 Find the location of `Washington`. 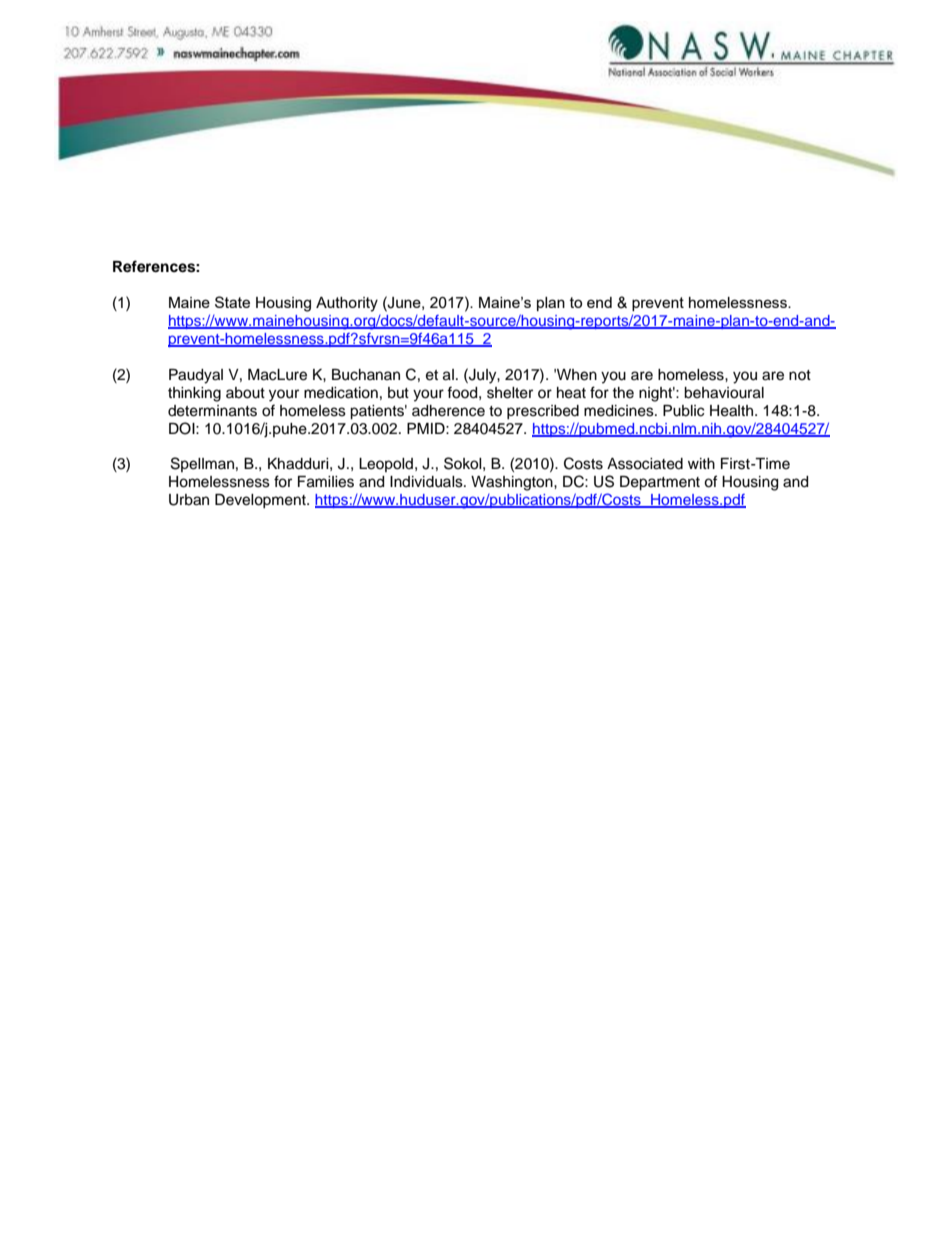

Washington is located at coordinates (513, 483).
